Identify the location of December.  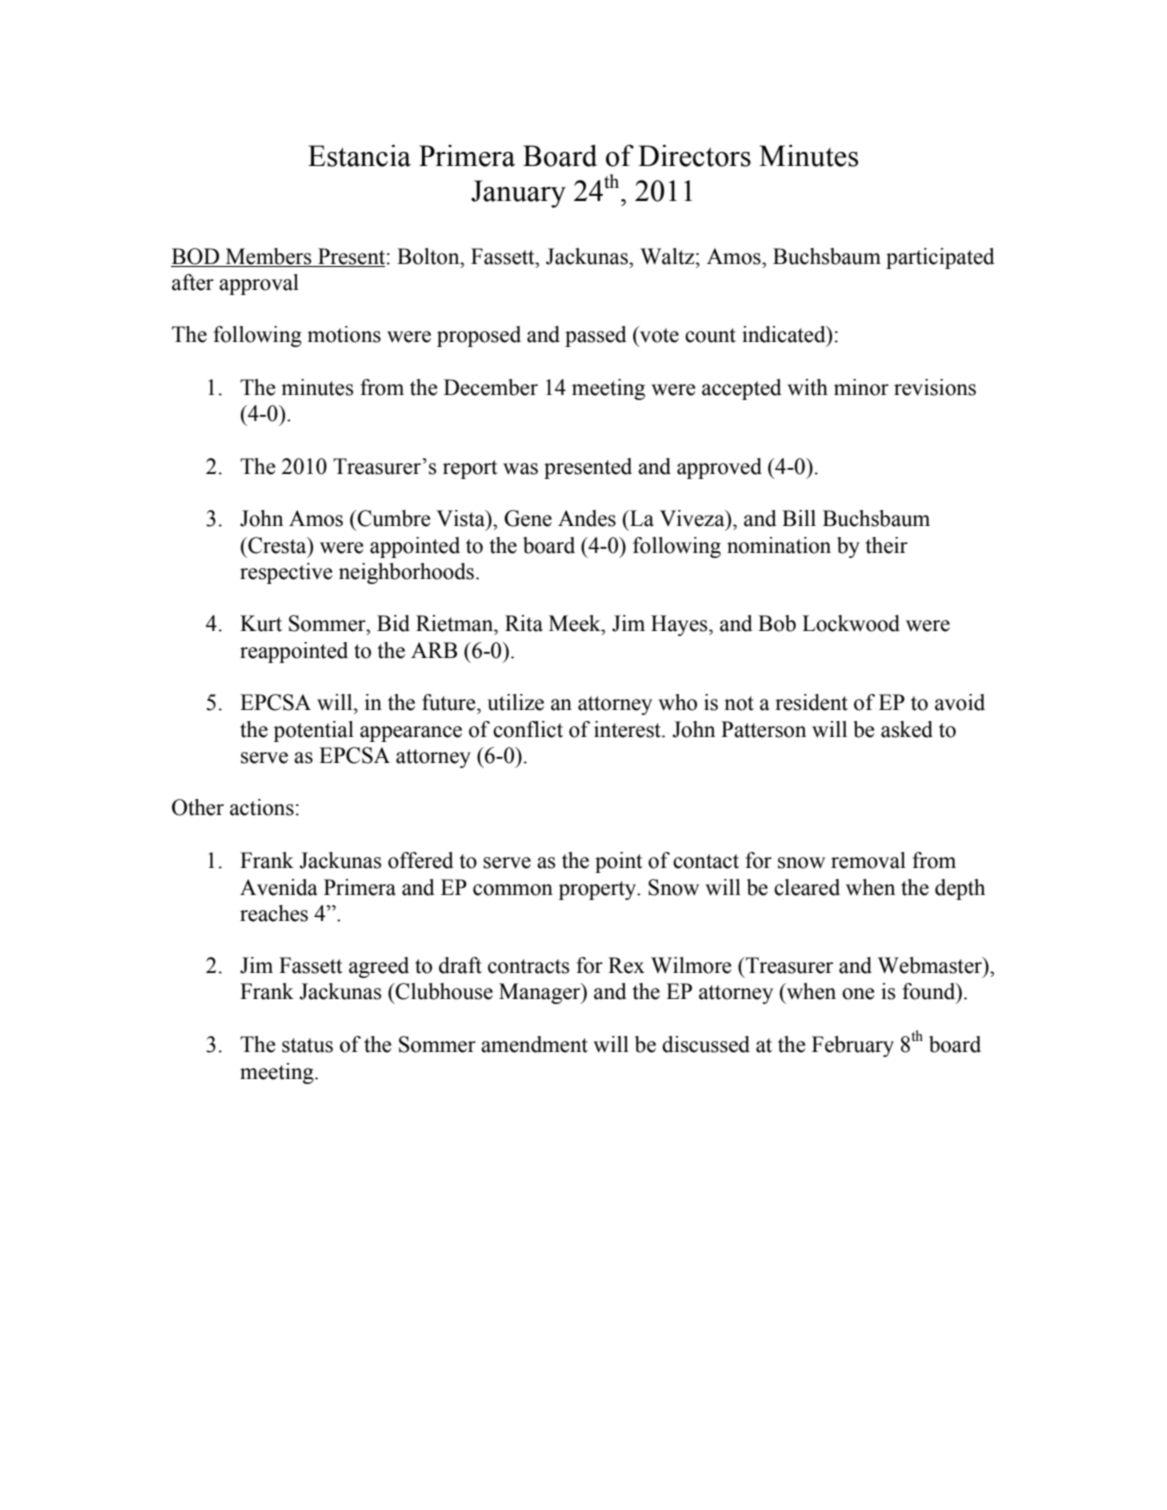
(491, 387).
